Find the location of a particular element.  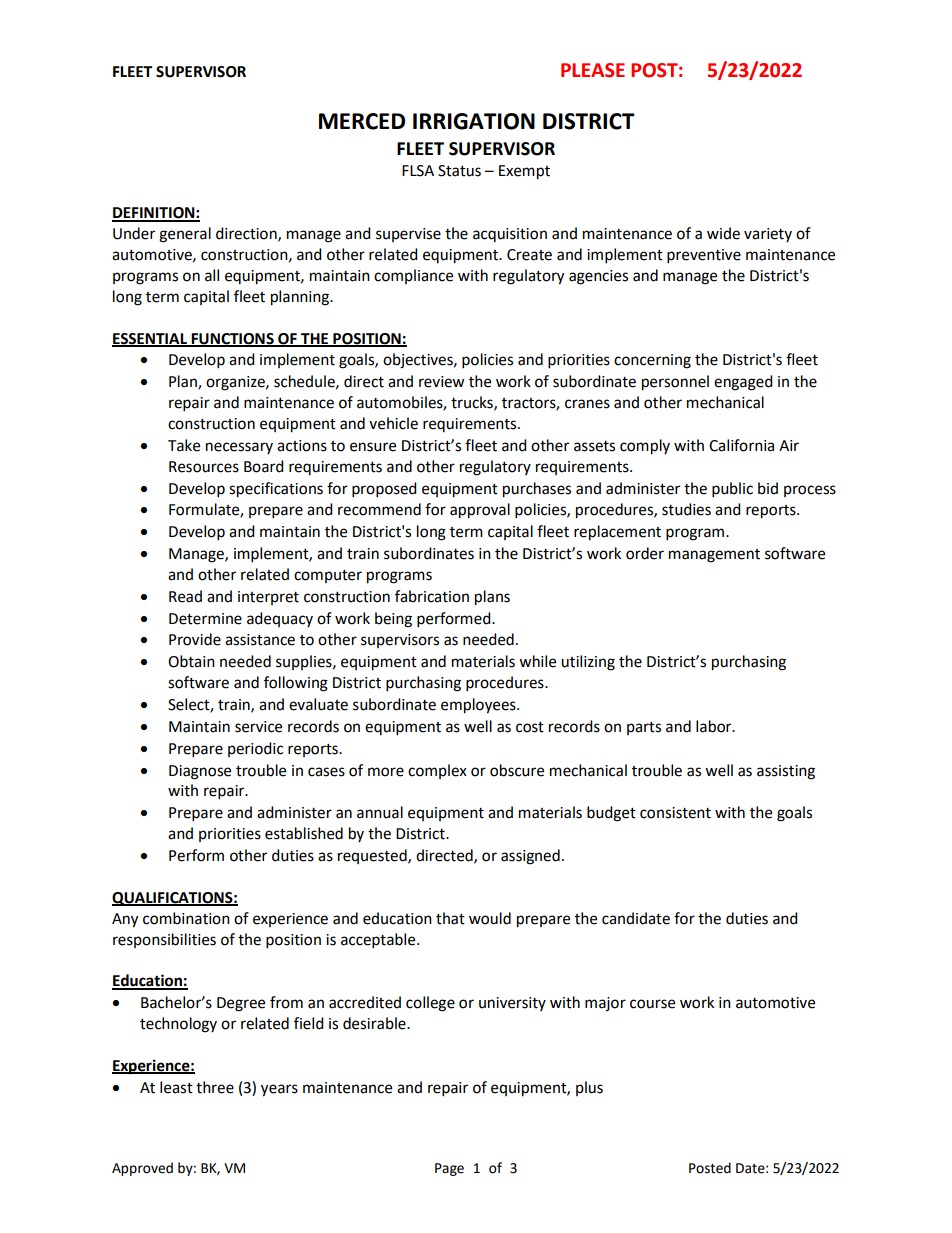

MERCED is located at coordinates (362, 121).
